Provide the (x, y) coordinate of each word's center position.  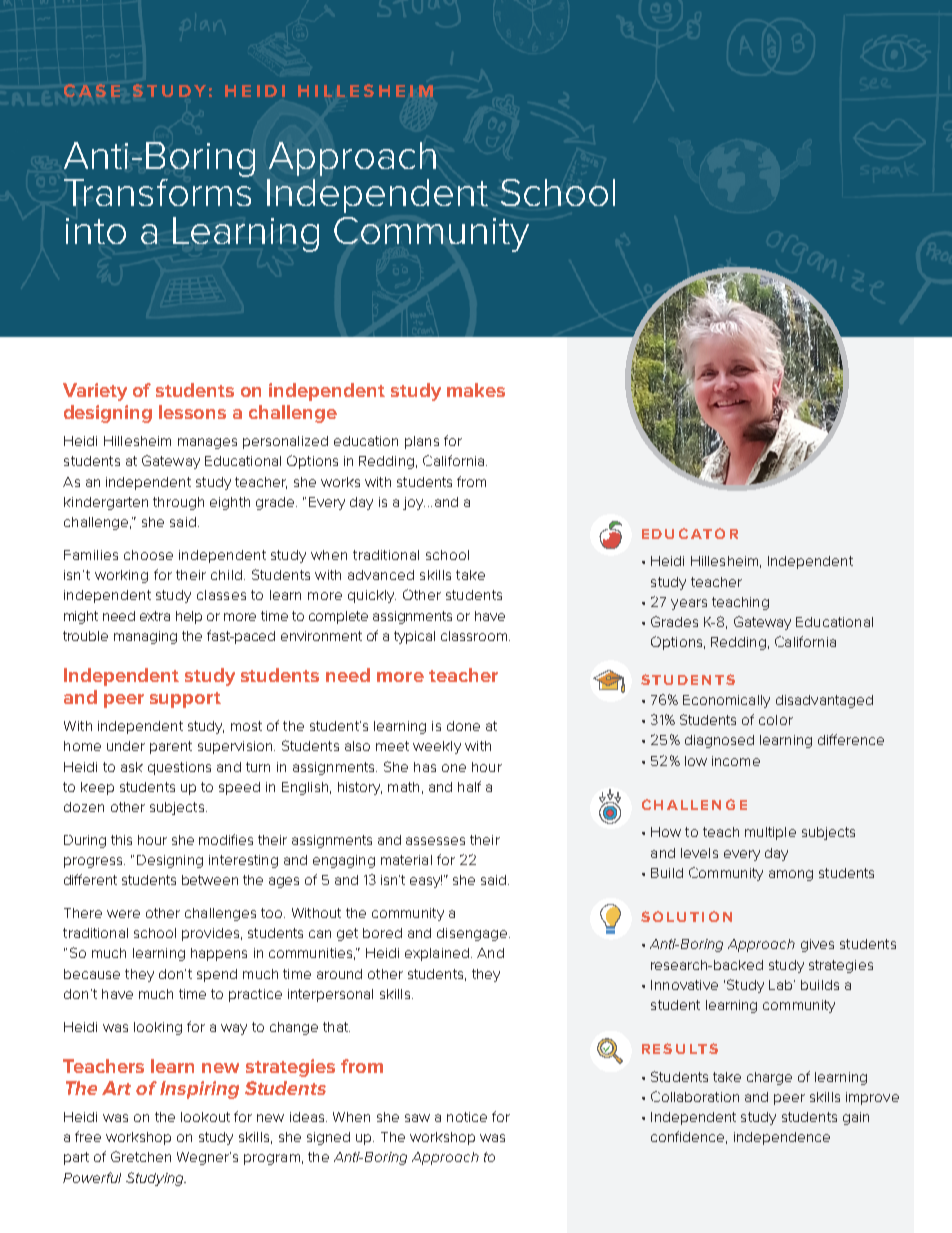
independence (782, 1138)
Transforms (157, 191)
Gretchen (141, 1156)
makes (476, 390)
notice (467, 1117)
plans (422, 442)
